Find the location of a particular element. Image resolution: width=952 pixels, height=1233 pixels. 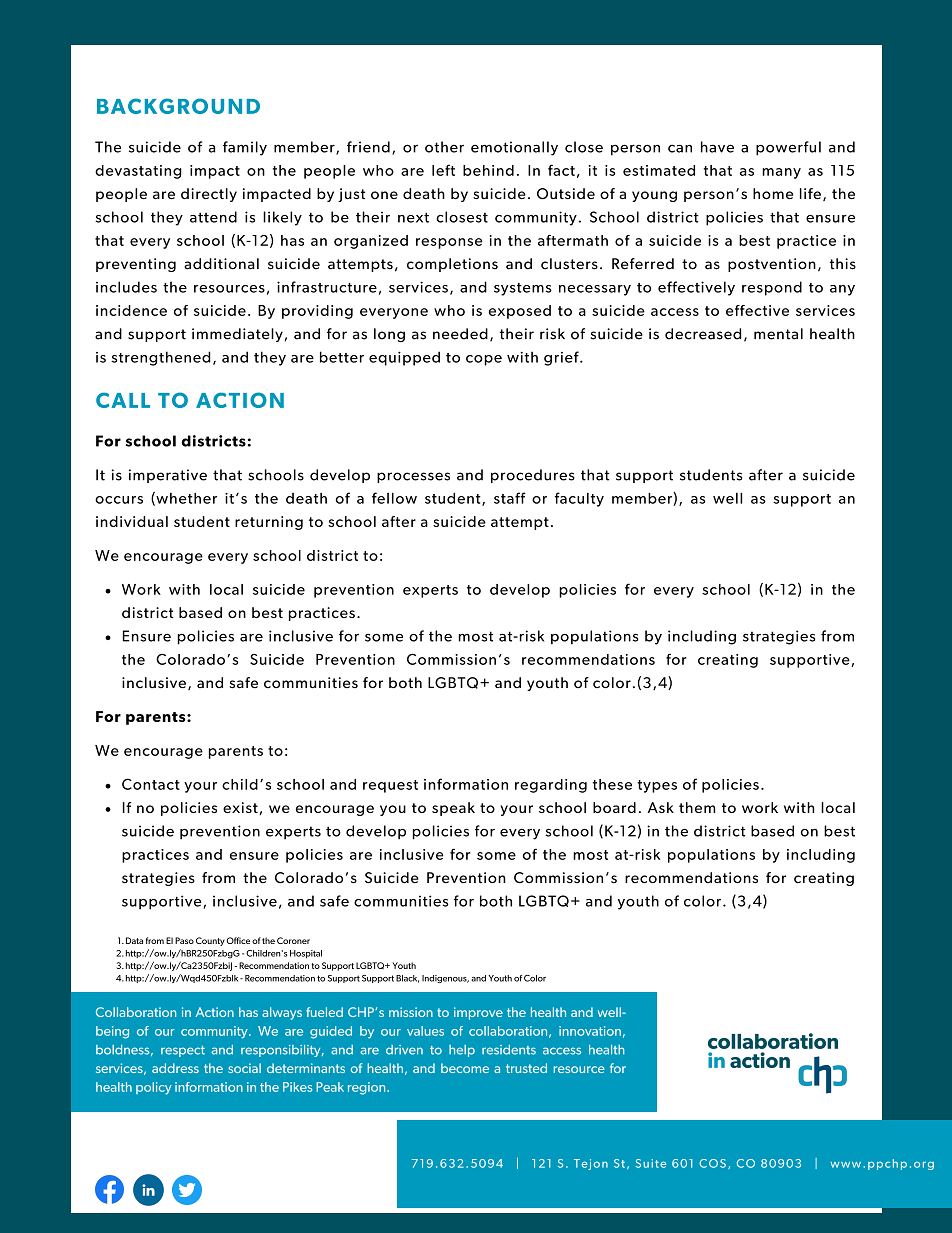

Ask is located at coordinates (661, 807).
